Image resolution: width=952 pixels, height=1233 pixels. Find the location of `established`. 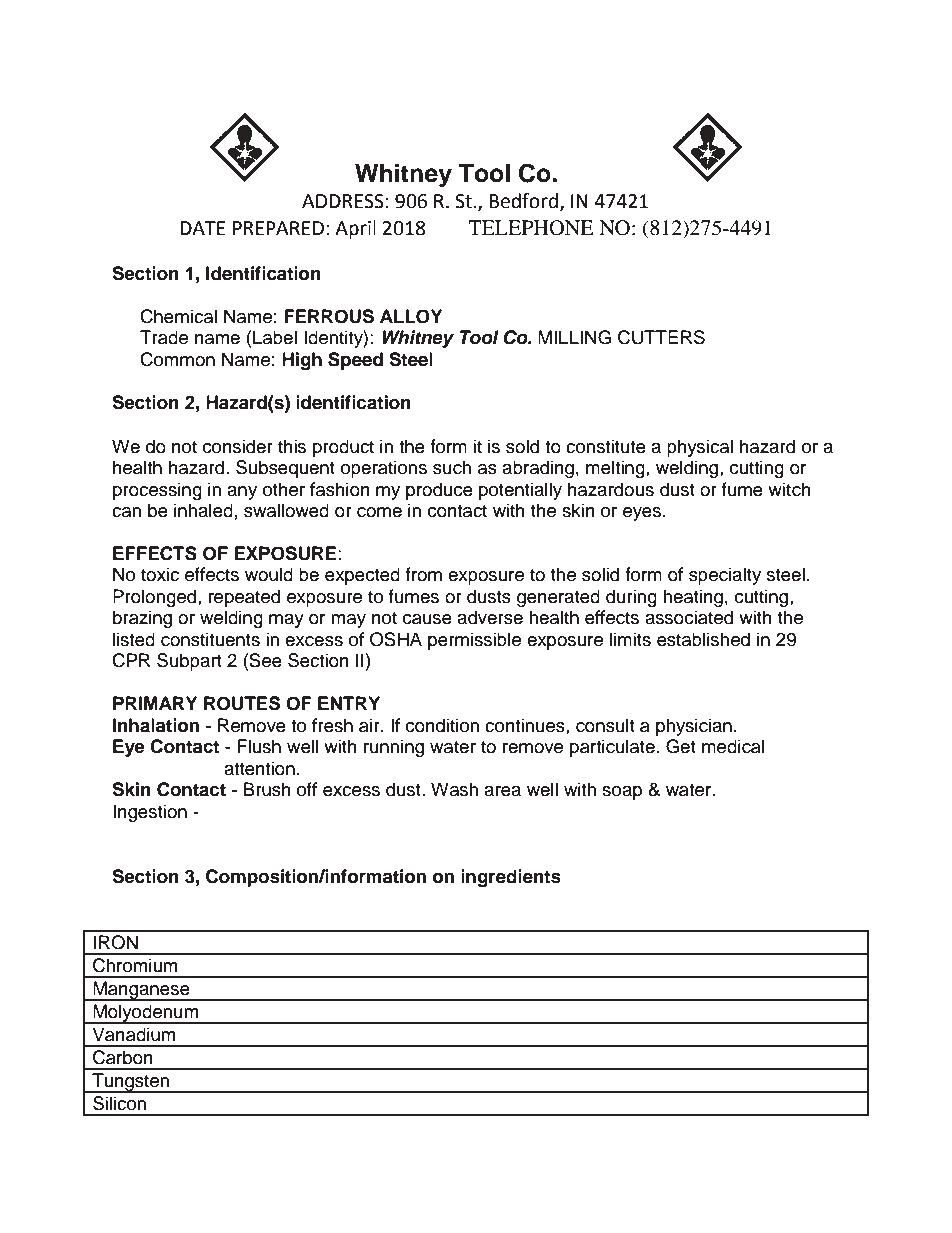

established is located at coordinates (703, 639).
